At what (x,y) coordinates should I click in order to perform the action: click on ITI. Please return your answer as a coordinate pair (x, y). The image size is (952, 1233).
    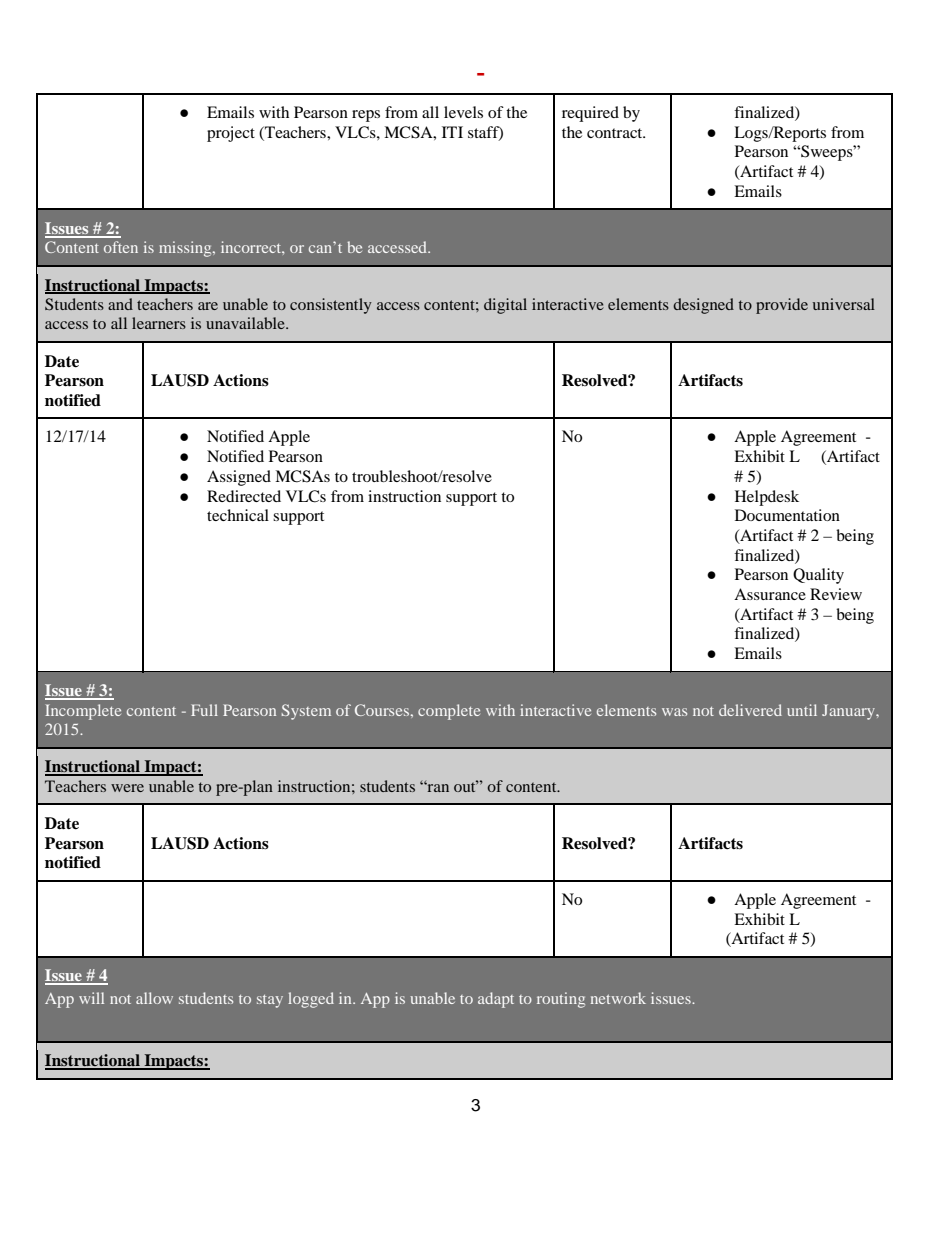
    Looking at the image, I should click on (452, 132).
